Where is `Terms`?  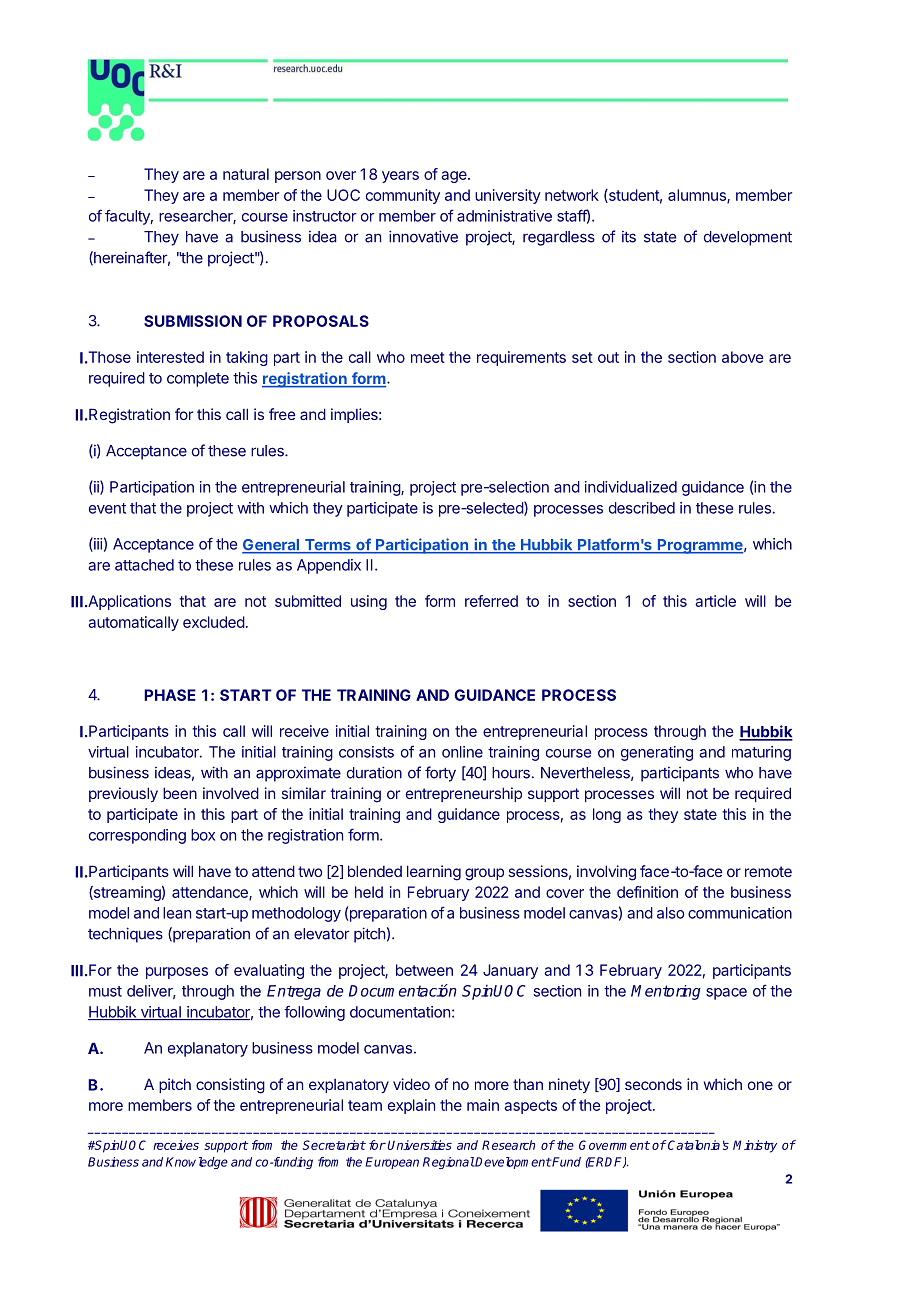 Terms is located at coordinates (327, 546).
